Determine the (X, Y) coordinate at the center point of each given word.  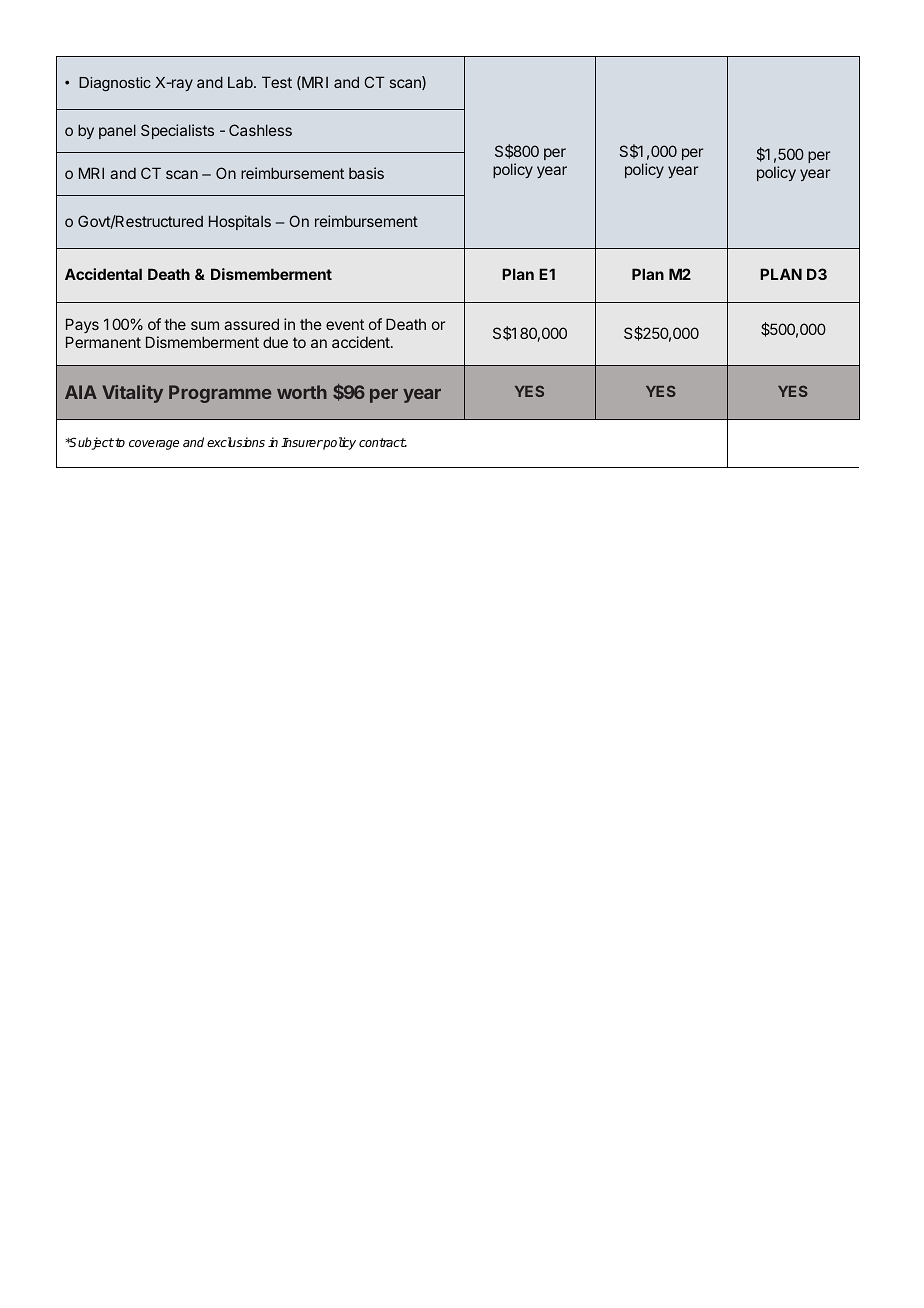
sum (205, 325)
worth (302, 392)
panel (117, 131)
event (345, 324)
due (275, 342)
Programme (220, 394)
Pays (82, 325)
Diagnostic (115, 84)
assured (251, 324)
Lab (241, 82)
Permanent (103, 342)
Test (277, 82)
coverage (154, 445)
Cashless (260, 130)
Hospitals (240, 222)
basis (366, 173)
